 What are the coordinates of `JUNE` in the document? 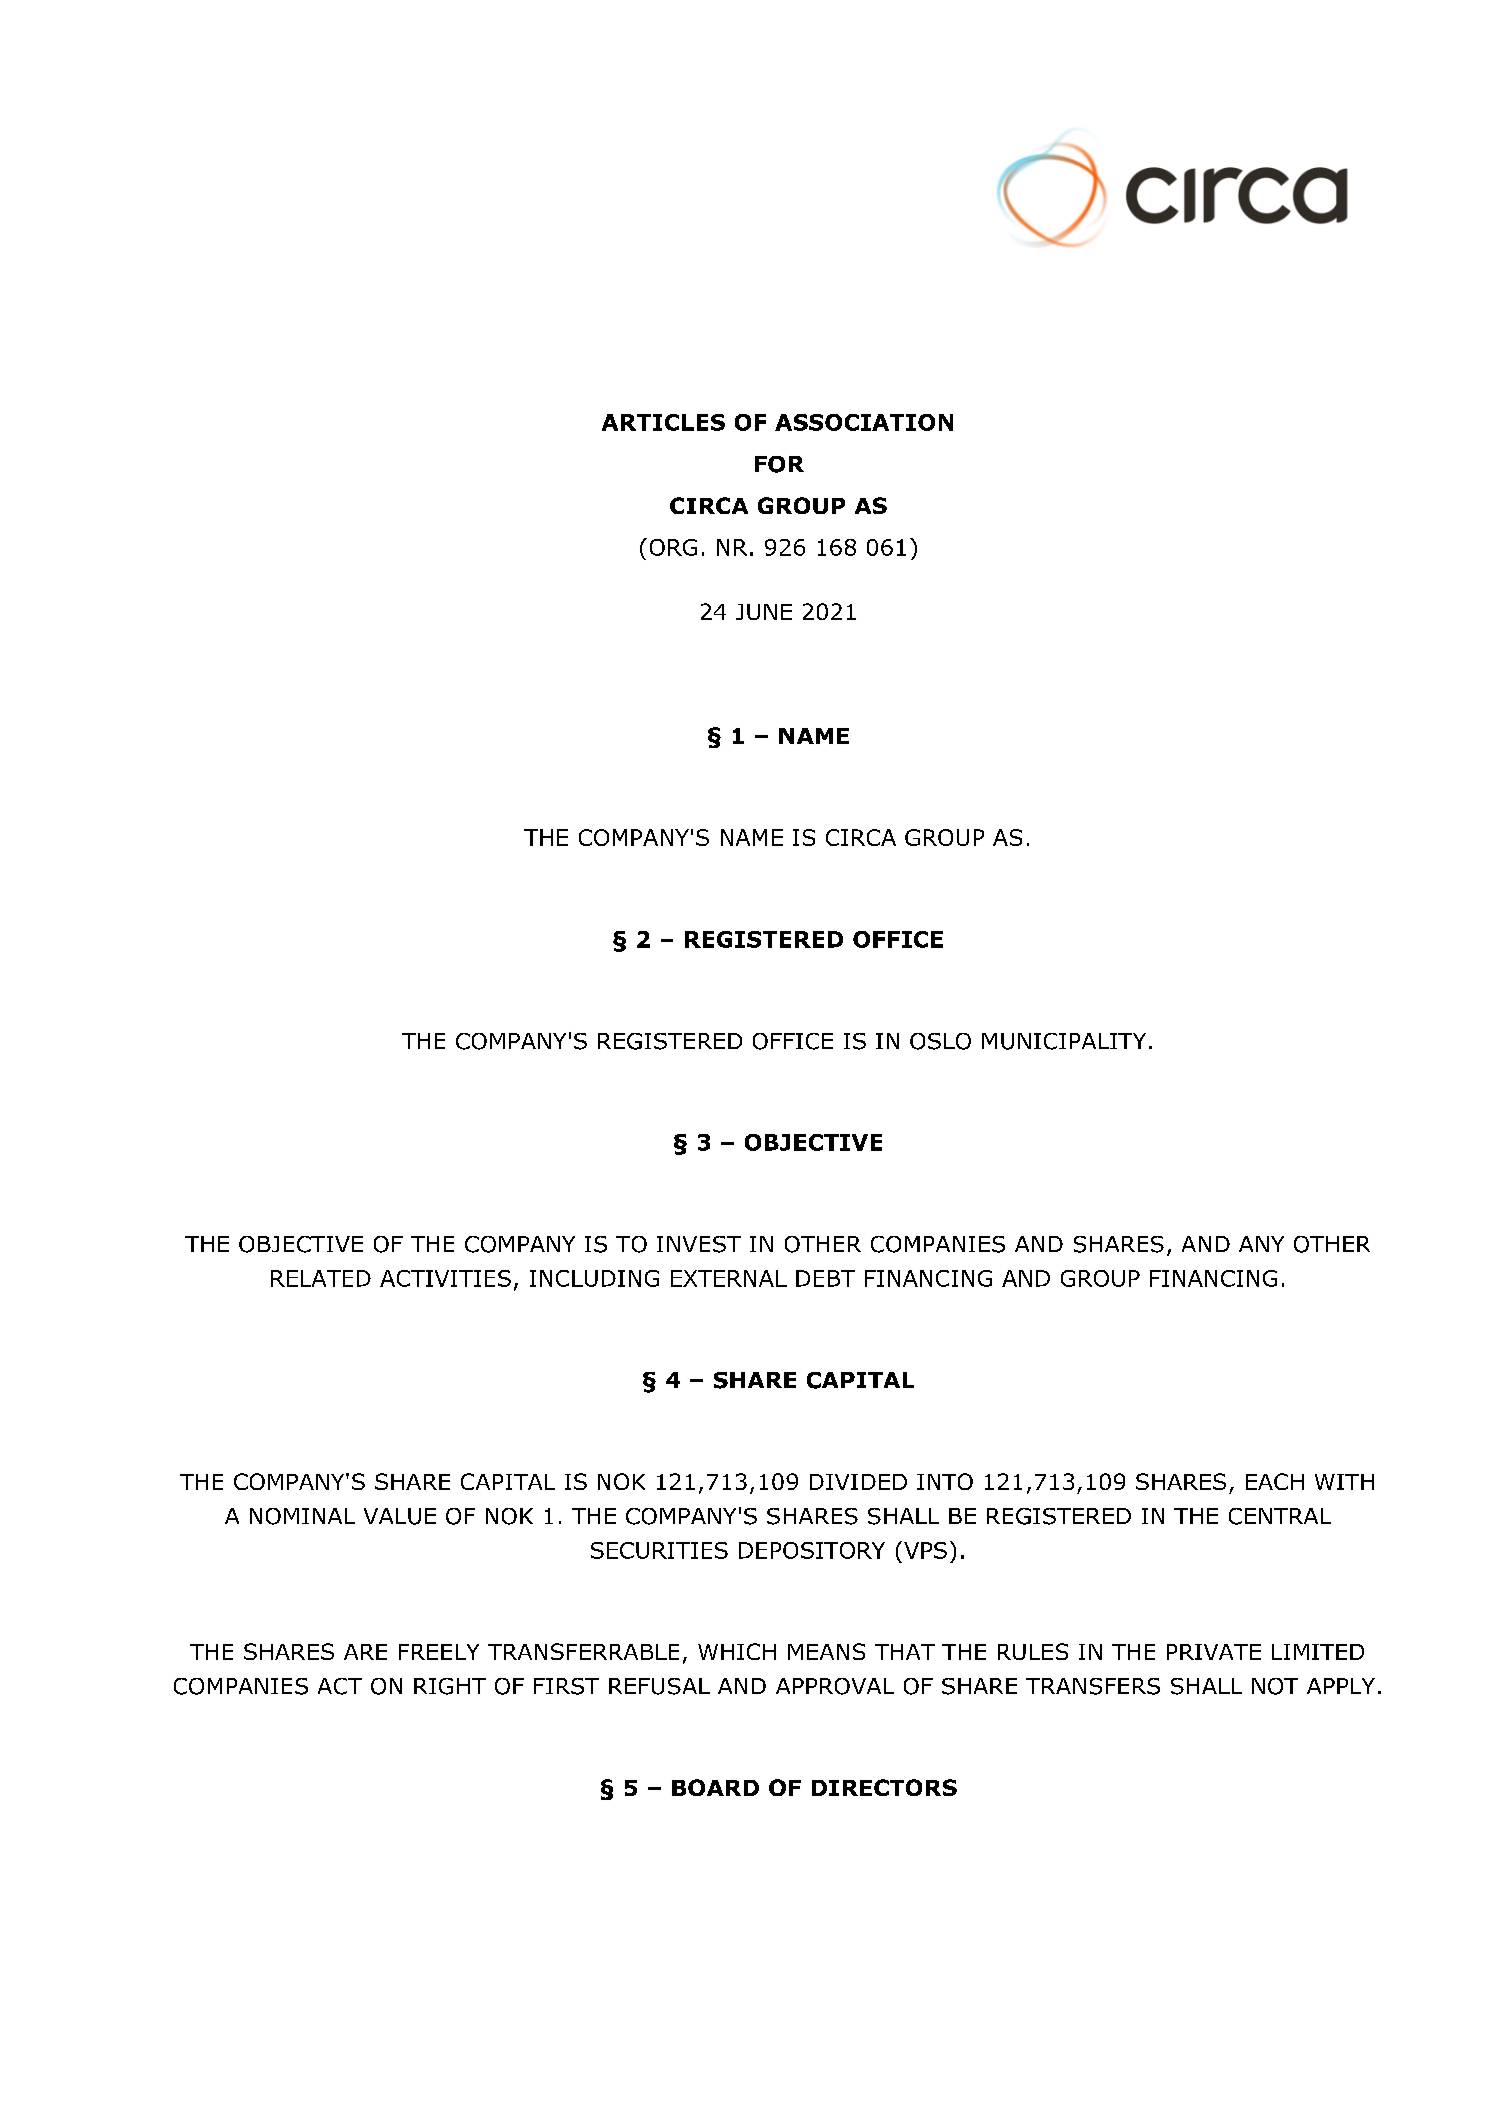 It's located at (764, 612).
